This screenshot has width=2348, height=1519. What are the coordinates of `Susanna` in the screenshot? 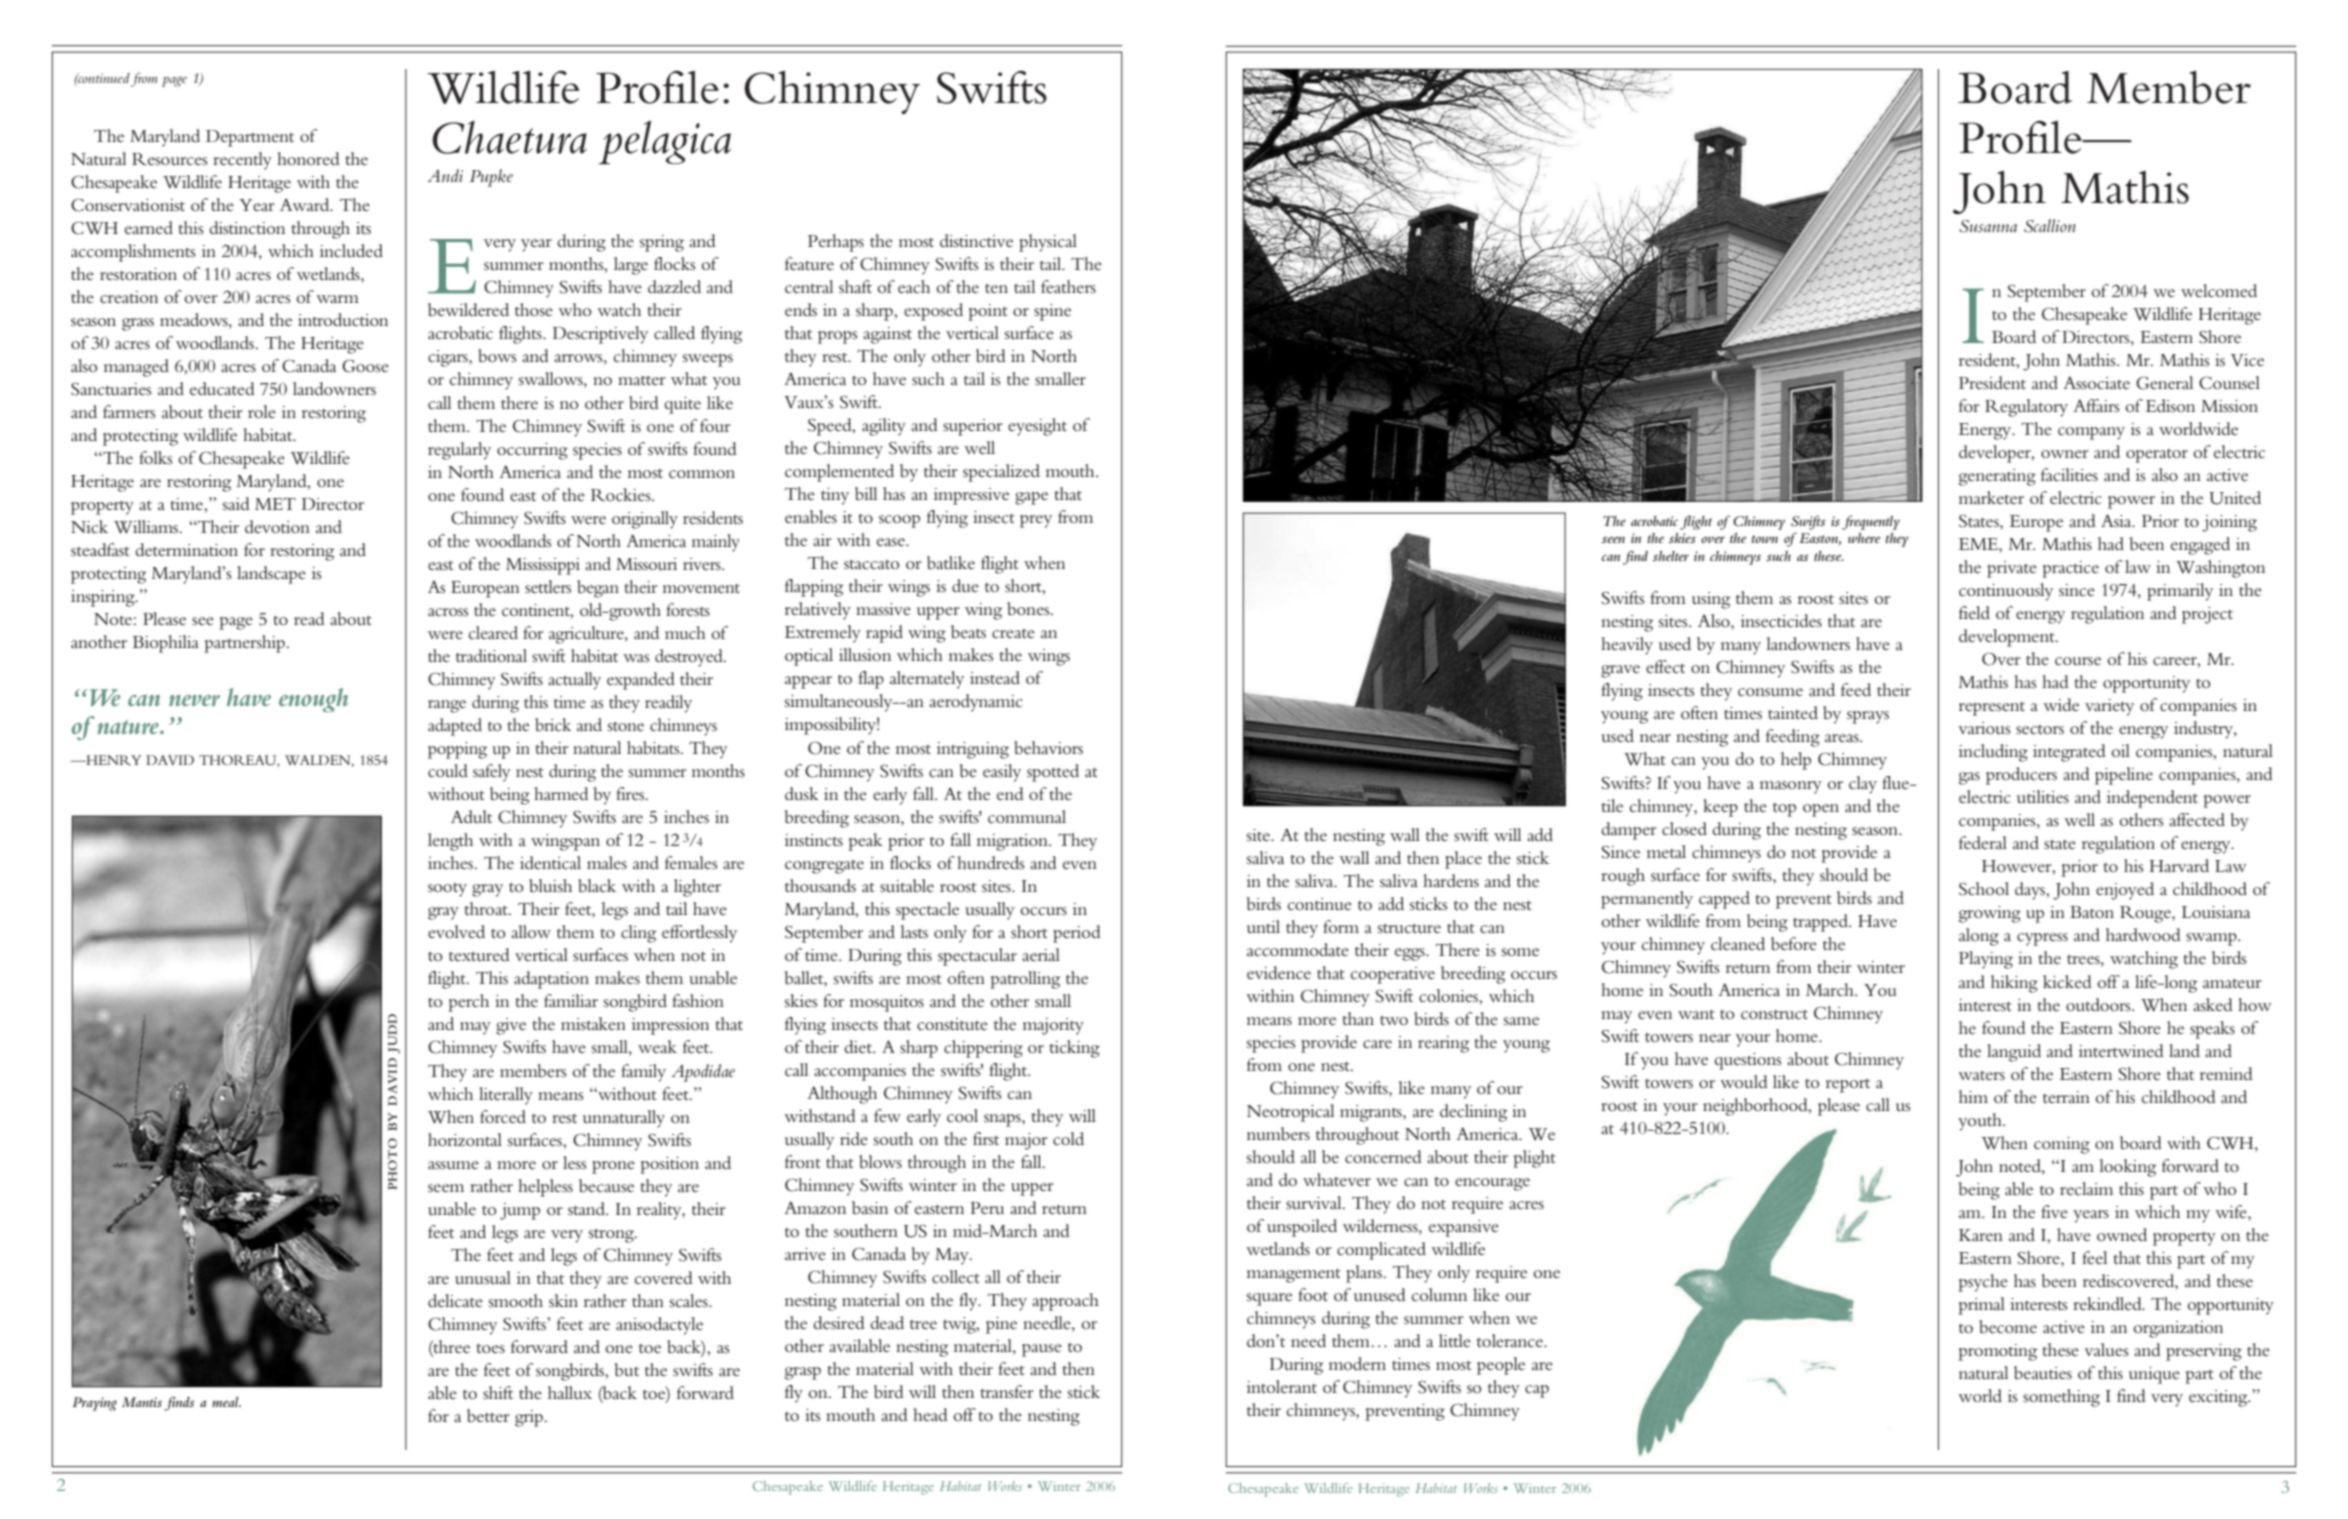 It's located at (1988, 226).
